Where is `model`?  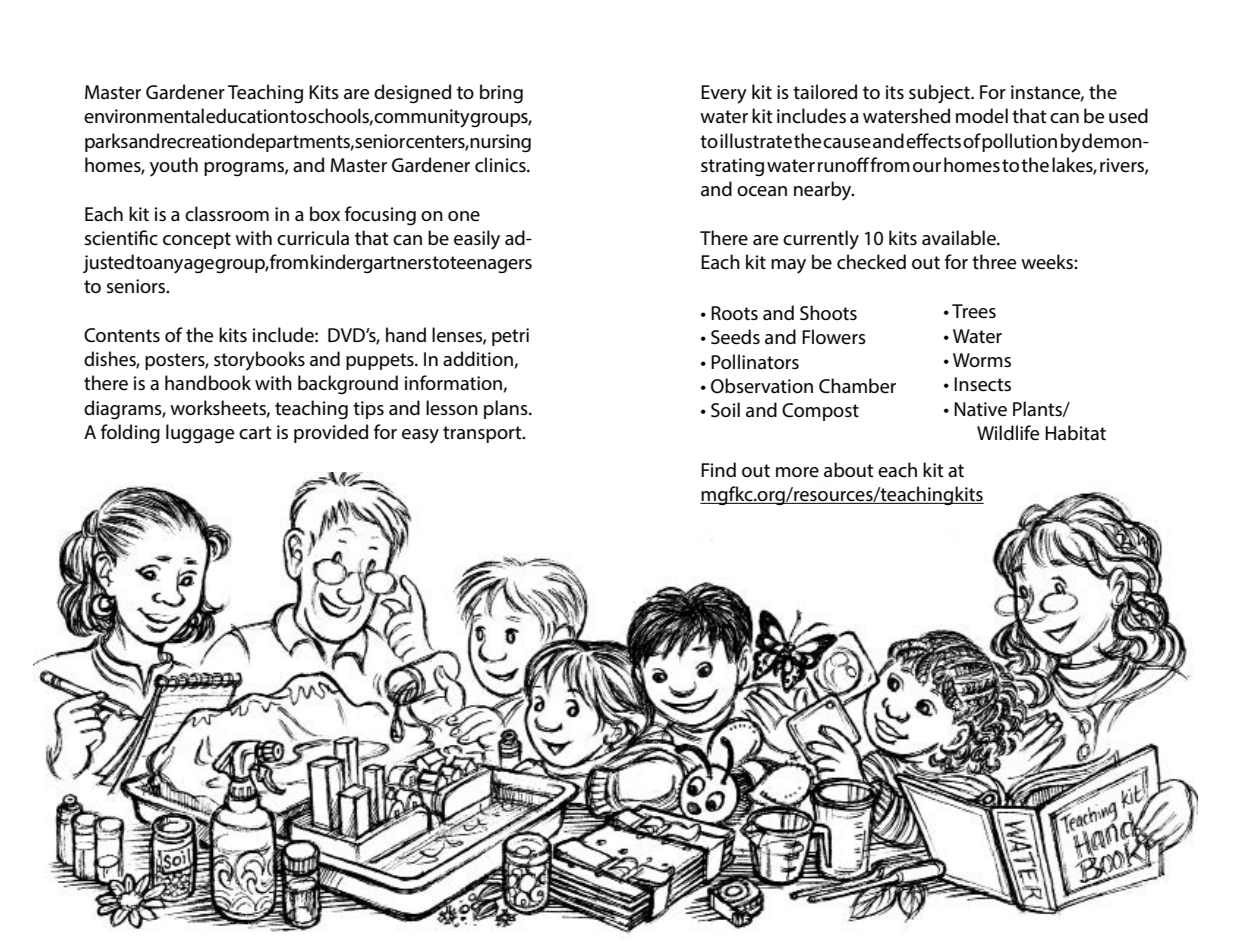
model is located at coordinates (982, 116).
